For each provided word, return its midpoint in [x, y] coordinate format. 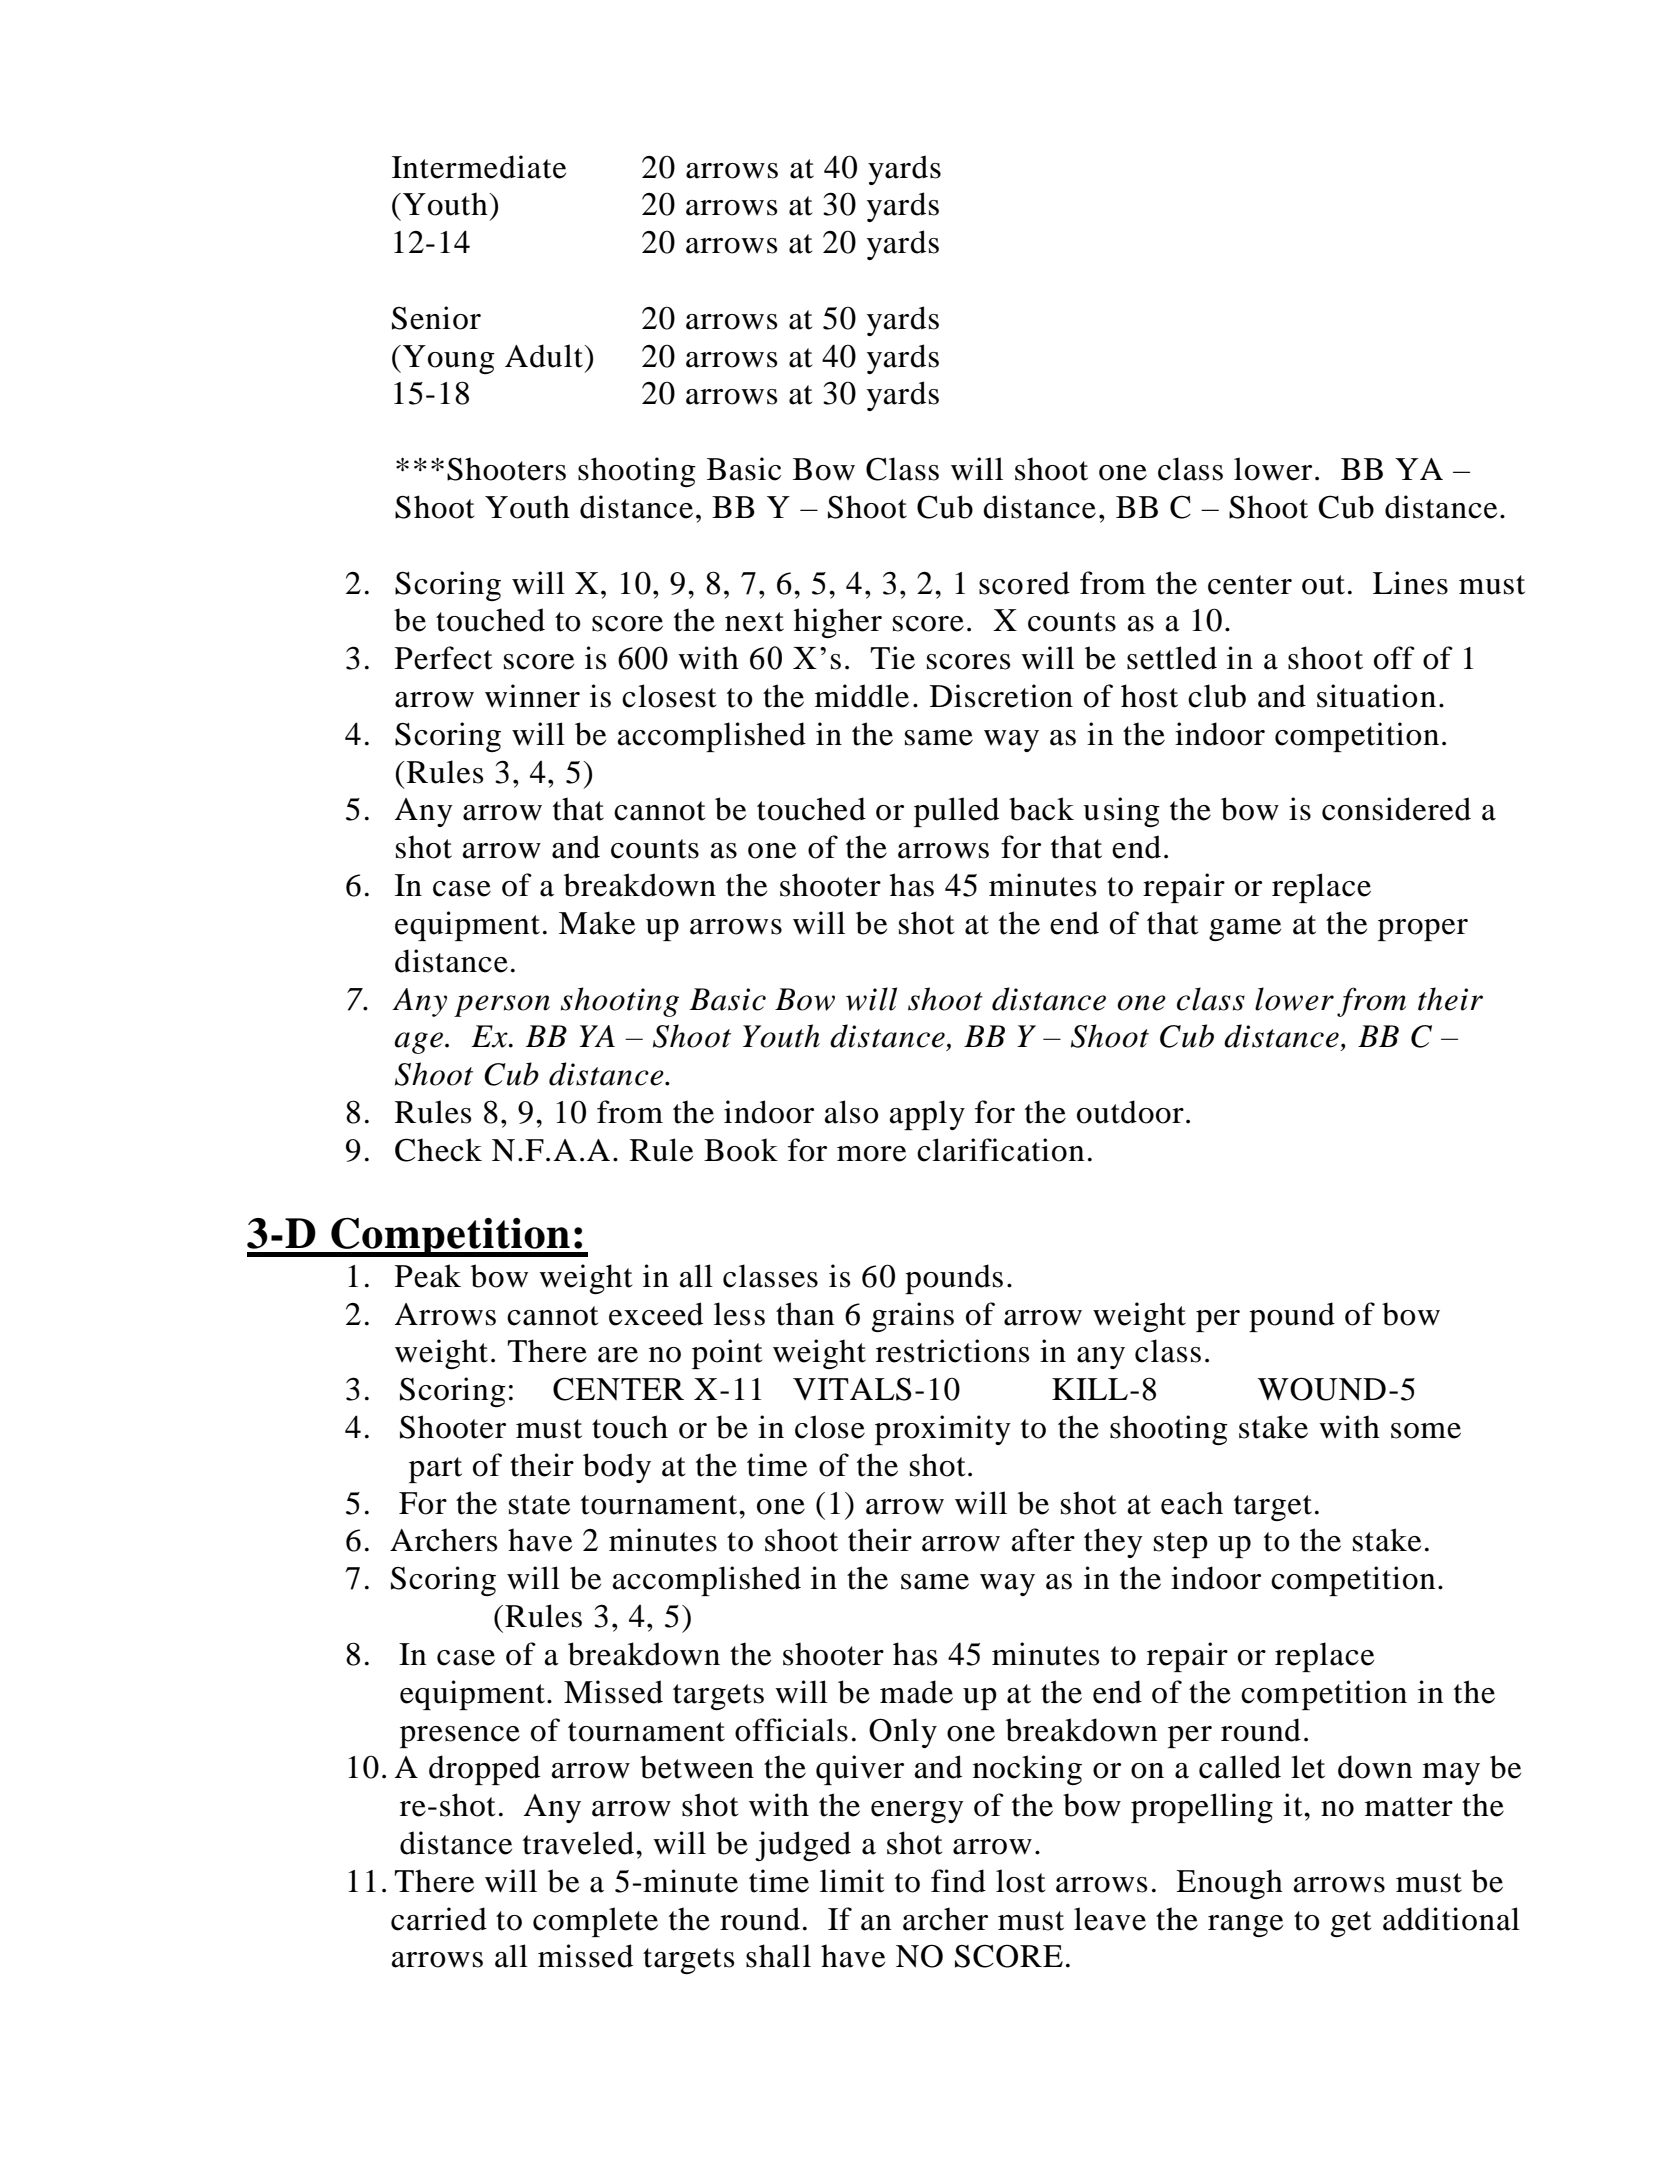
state [539, 1505]
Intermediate [479, 167]
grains [913, 1317]
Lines [1410, 583]
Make [597, 923]
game [1245, 930]
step [1181, 1545]
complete [595, 1922]
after [1043, 1540]
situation [1376, 696]
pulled [956, 812]
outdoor [1130, 1112]
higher [838, 623]
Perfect [443, 658]
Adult [545, 356]
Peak [428, 1276]
